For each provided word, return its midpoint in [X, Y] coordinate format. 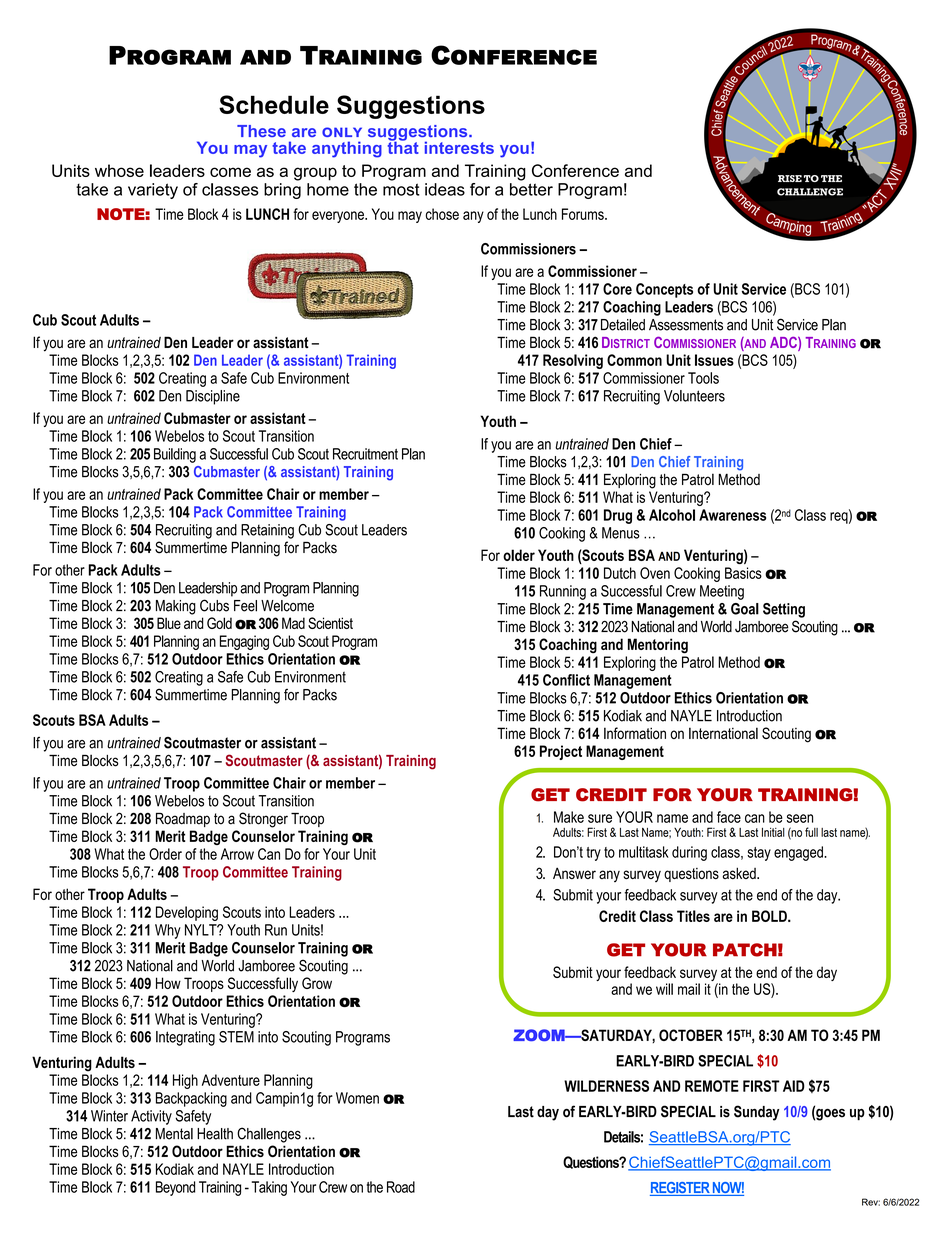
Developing [187, 913]
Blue [169, 623]
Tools [703, 378]
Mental [174, 1134]
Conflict [566, 680]
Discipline [213, 397]
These [261, 131]
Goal [745, 609]
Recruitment [365, 454]
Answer [574, 873]
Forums [584, 214]
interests [459, 147]
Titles [693, 916]
